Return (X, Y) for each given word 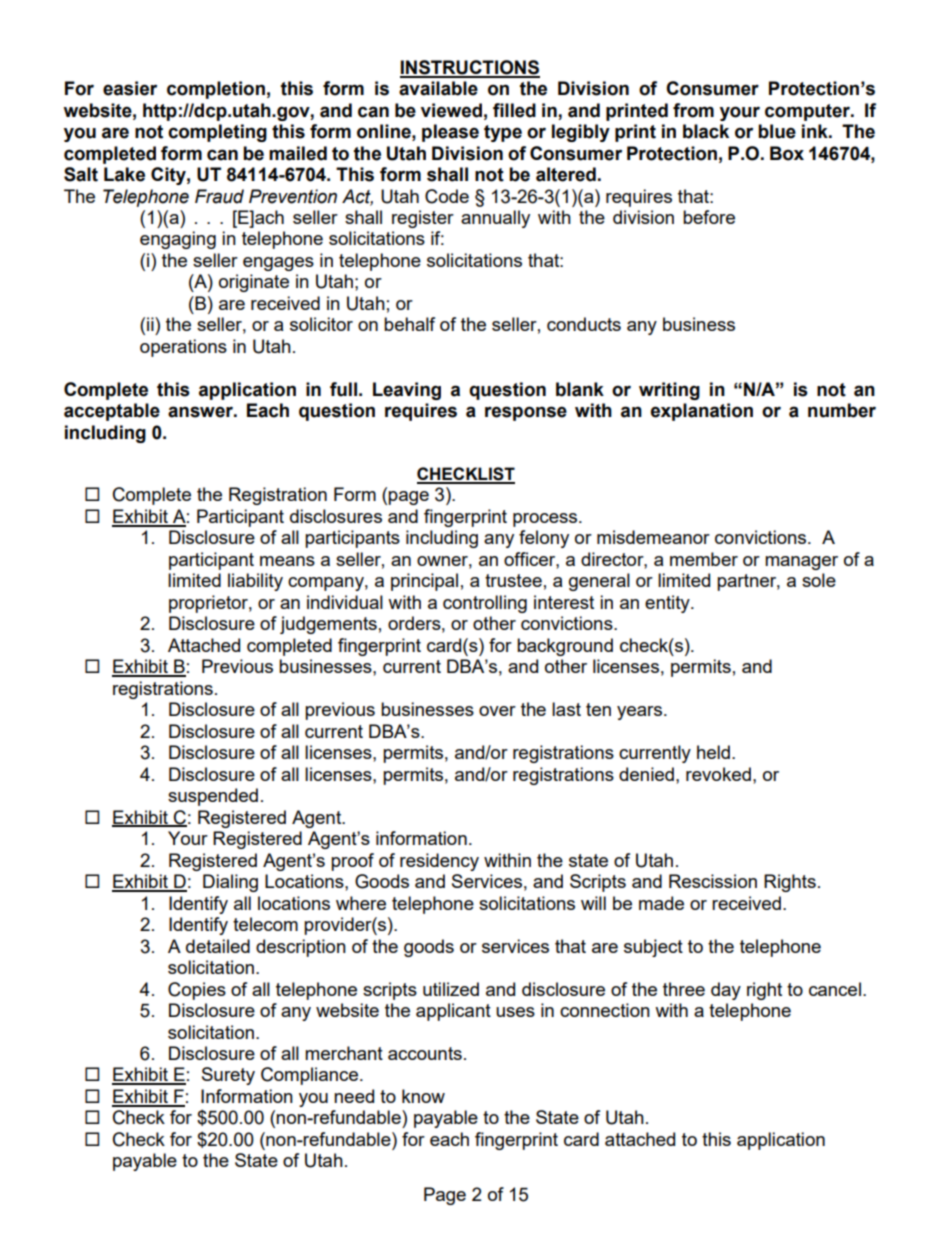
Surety (228, 1076)
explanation (702, 412)
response (526, 413)
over (497, 711)
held (713, 752)
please (450, 133)
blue (777, 131)
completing (217, 133)
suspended (213, 797)
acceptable (112, 412)
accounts (425, 1053)
